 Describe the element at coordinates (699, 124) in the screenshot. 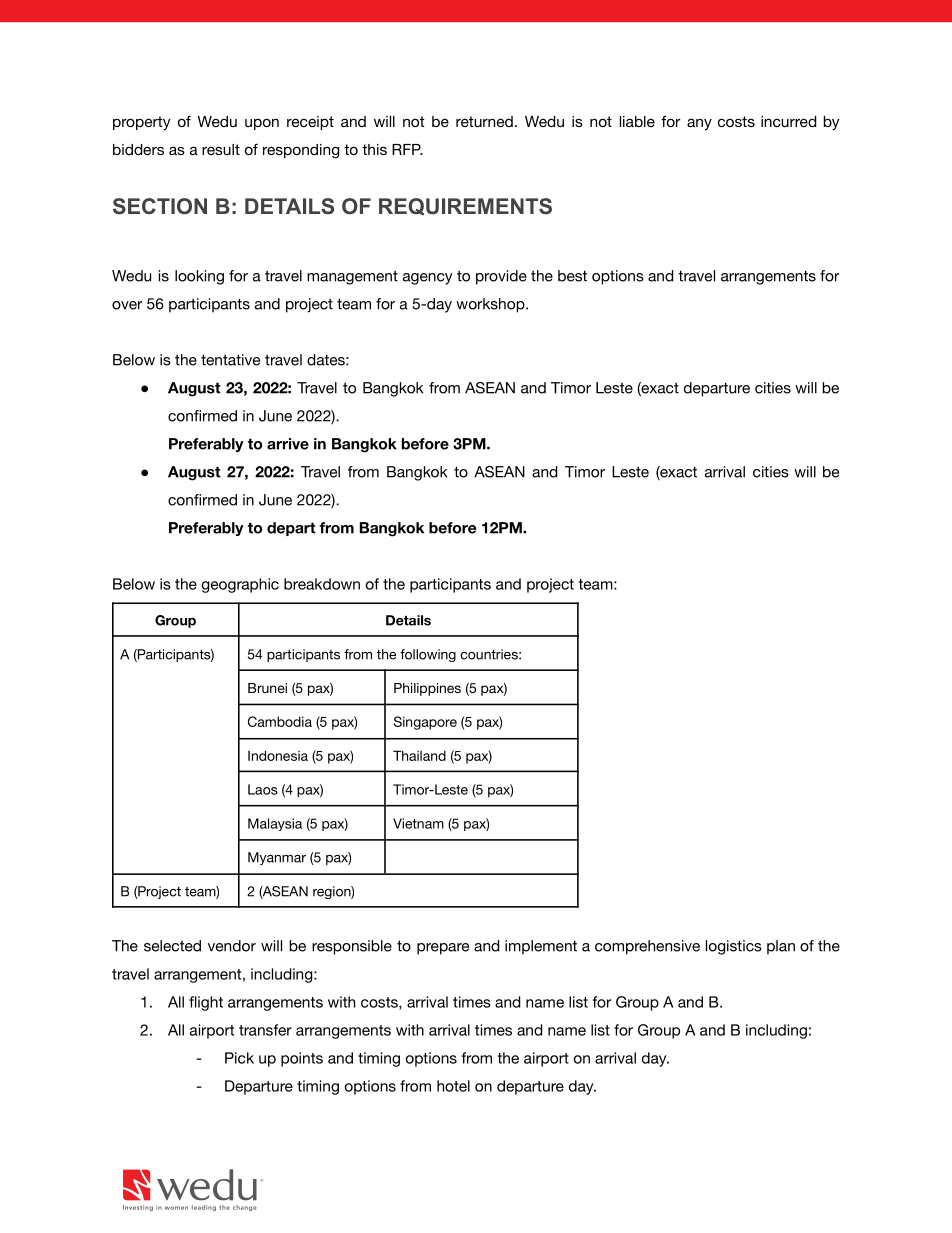

I see `any` at that location.
